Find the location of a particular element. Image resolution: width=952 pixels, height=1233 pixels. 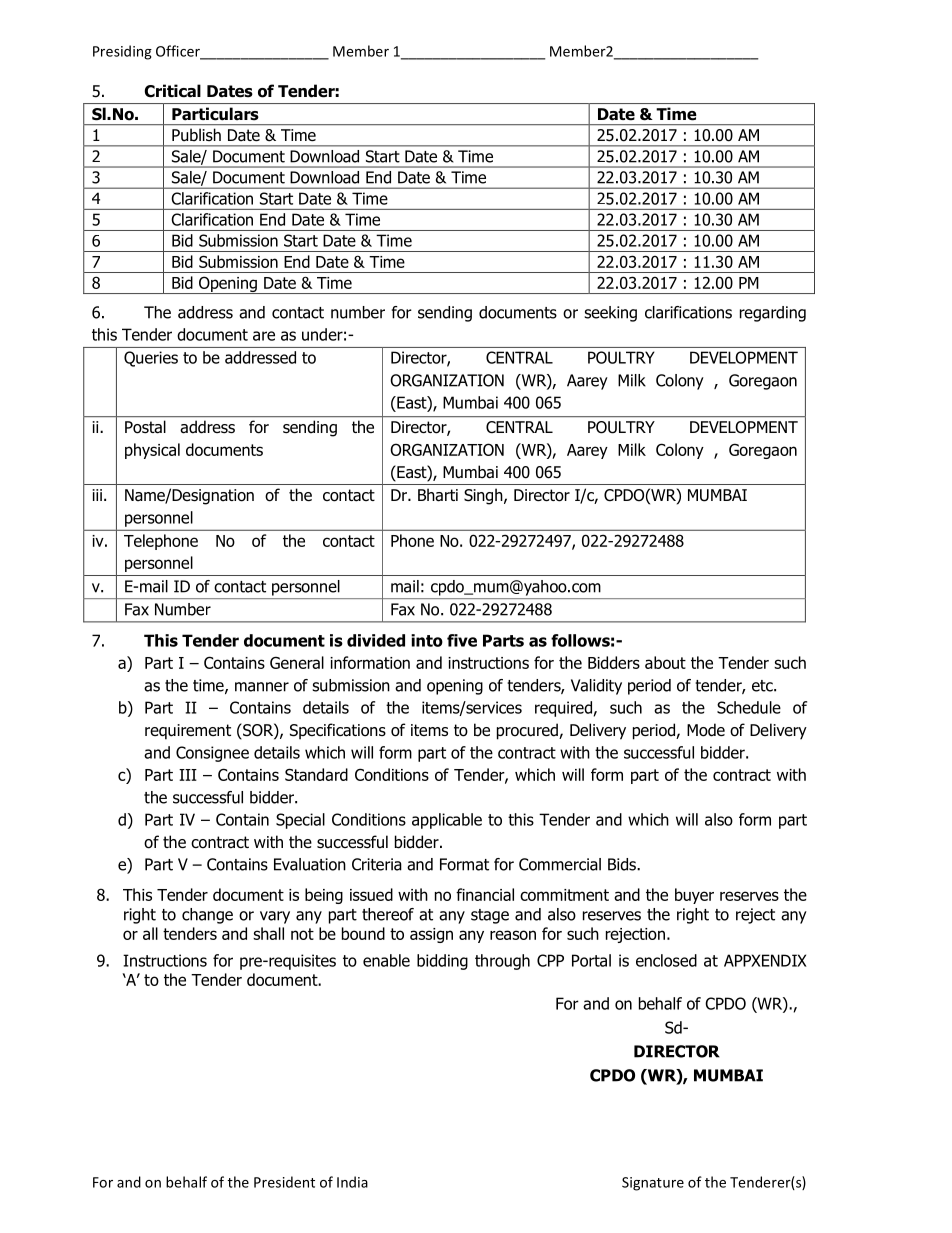

seeking is located at coordinates (610, 314).
